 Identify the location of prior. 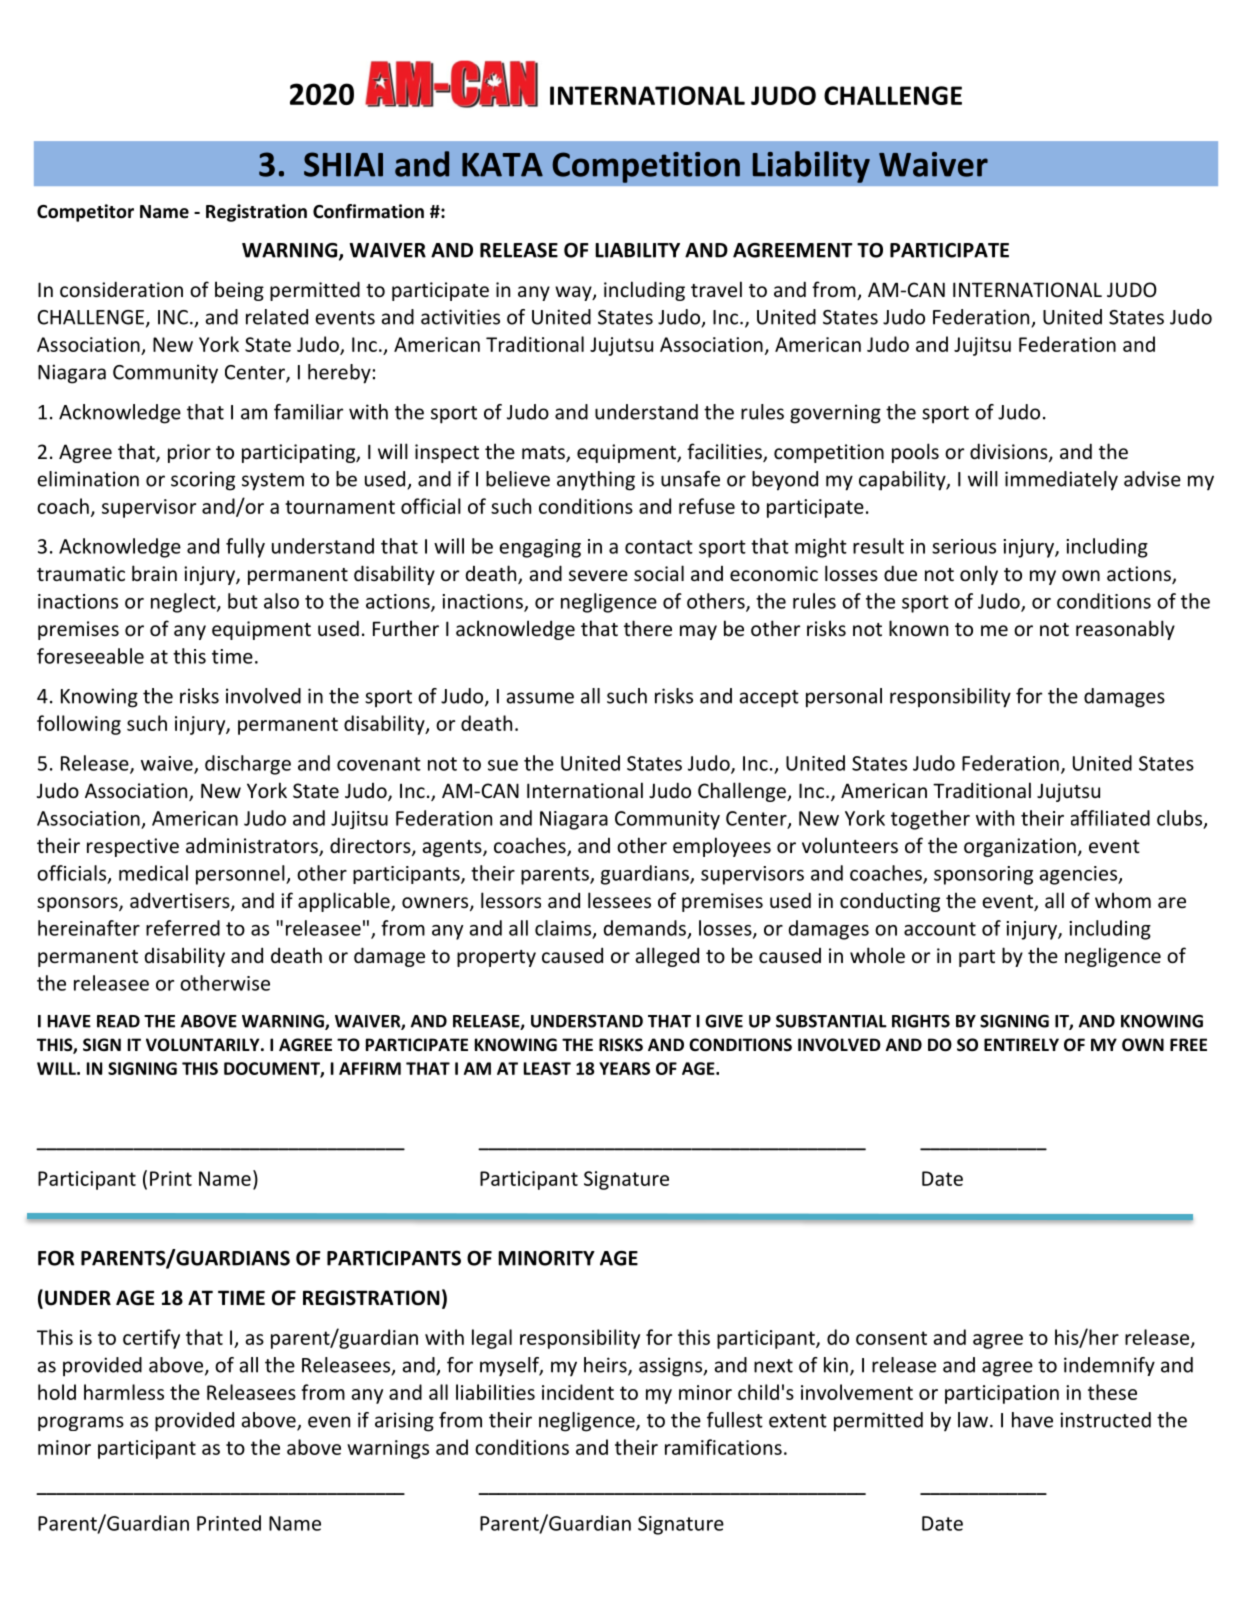
(189, 453).
